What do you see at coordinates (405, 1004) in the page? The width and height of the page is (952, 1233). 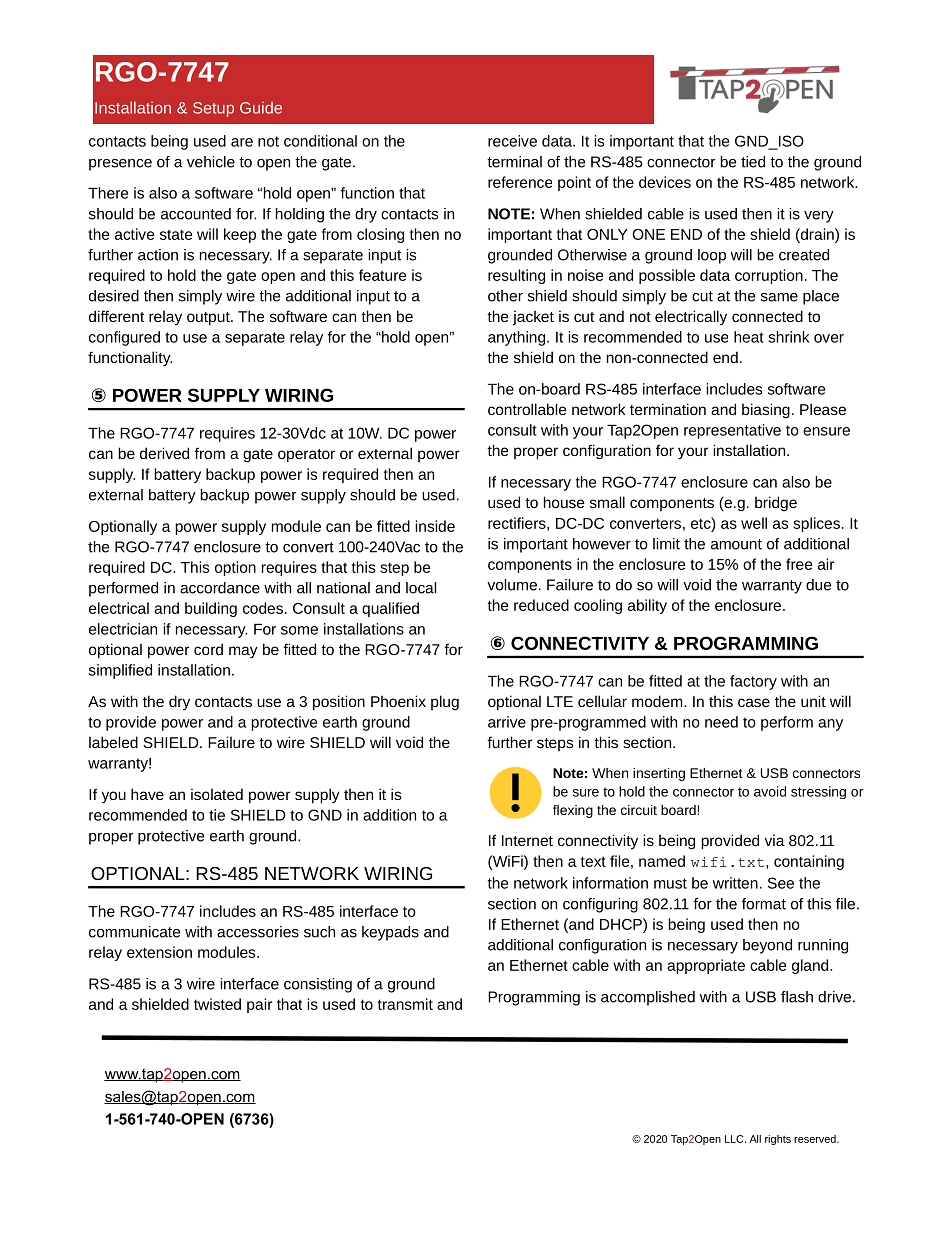 I see `transmit` at bounding box center [405, 1004].
